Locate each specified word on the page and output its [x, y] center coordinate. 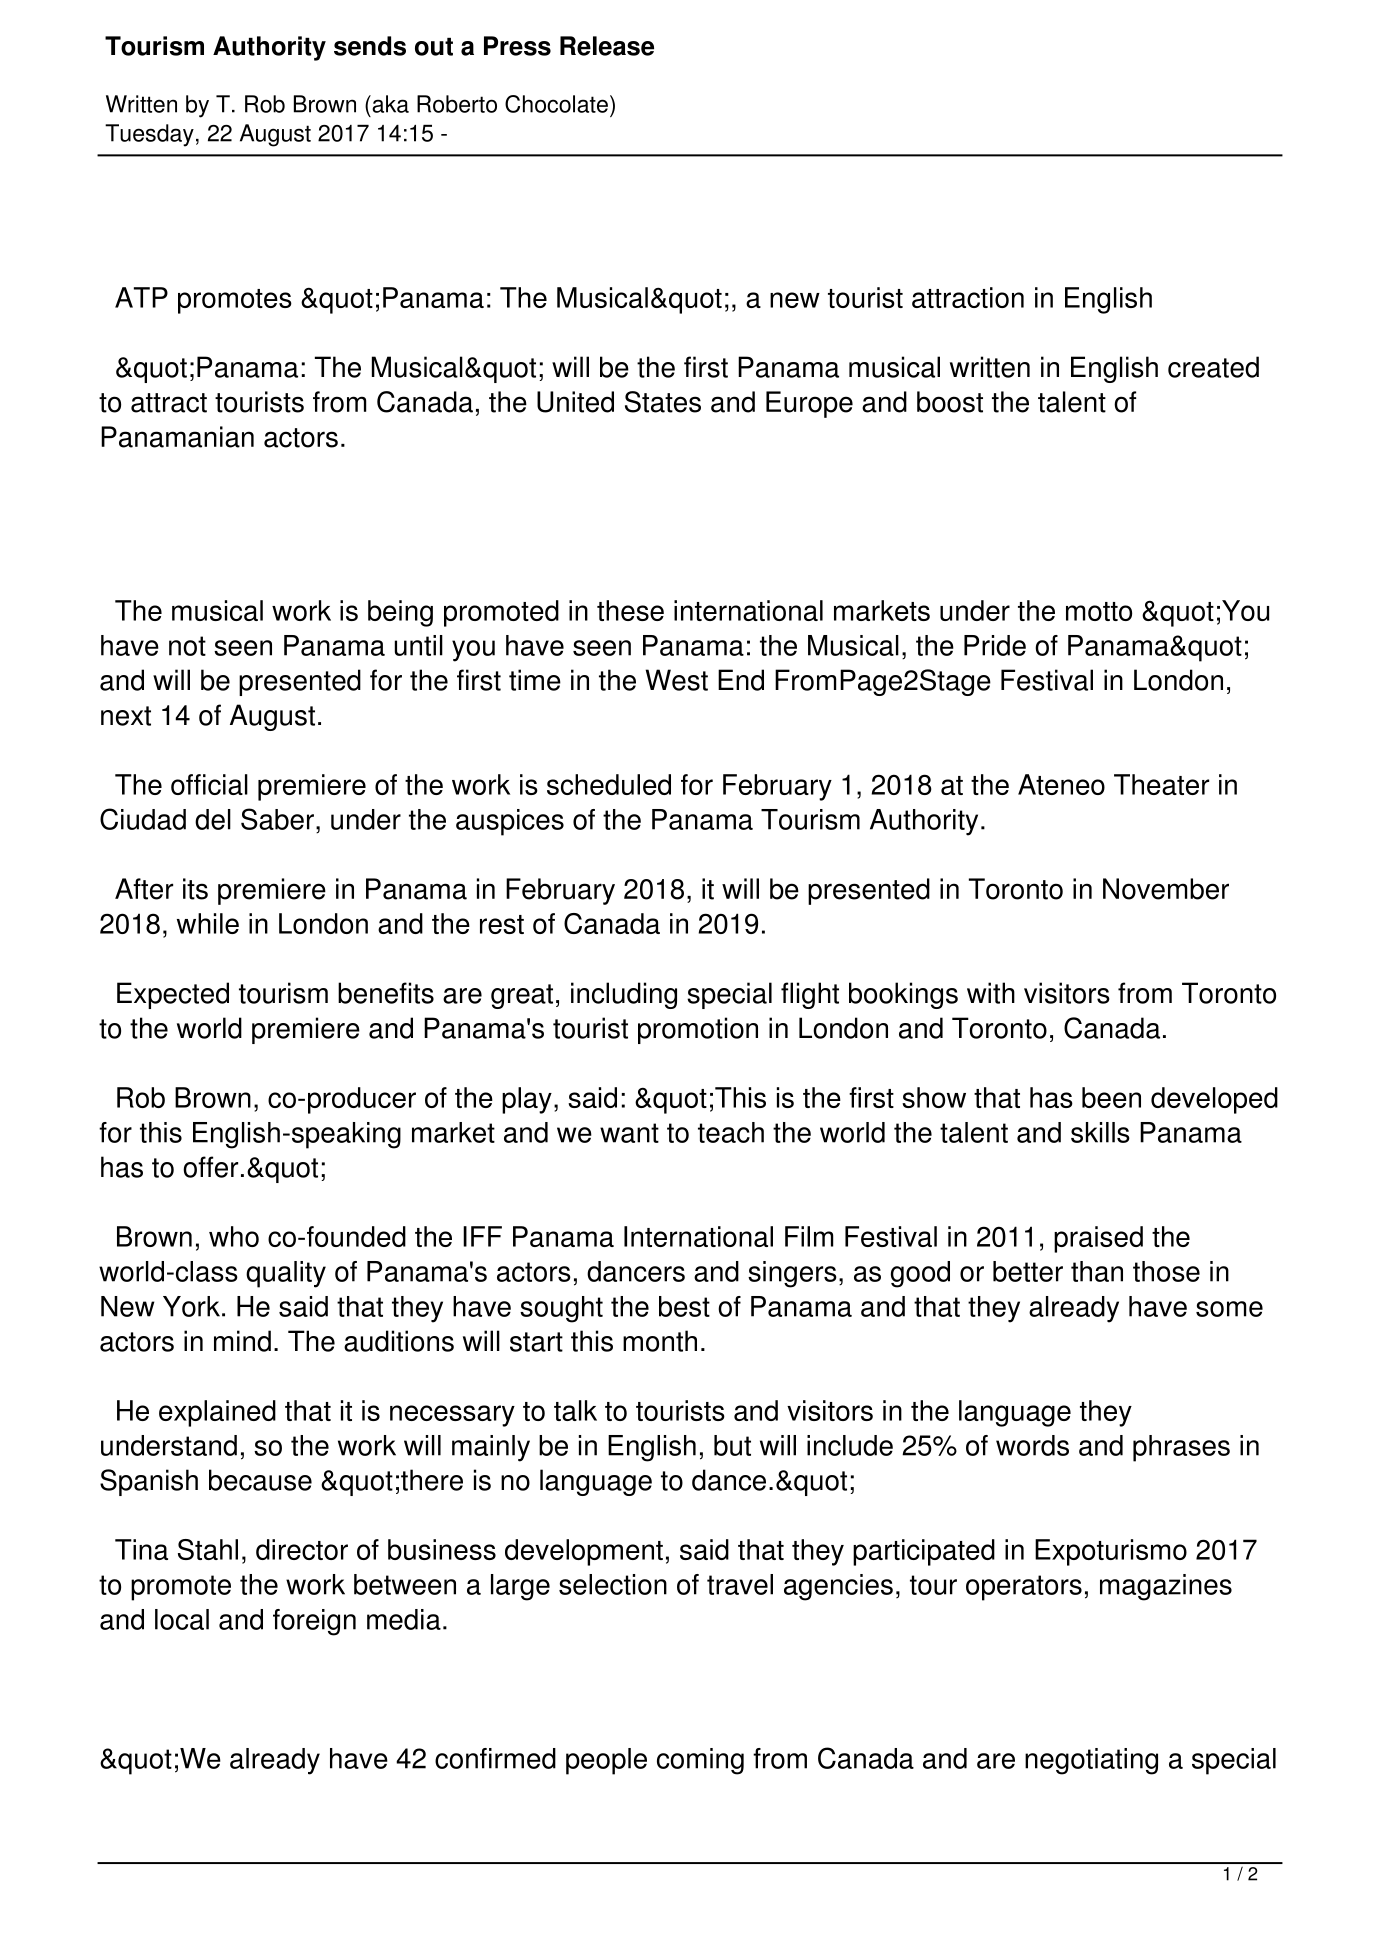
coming [700, 1761]
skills [1100, 1132]
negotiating [1091, 1761]
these [630, 610]
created [1213, 367]
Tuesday [149, 135]
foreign [314, 1622]
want [629, 1133]
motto [1099, 611]
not [187, 646]
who [234, 1236]
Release [607, 46]
